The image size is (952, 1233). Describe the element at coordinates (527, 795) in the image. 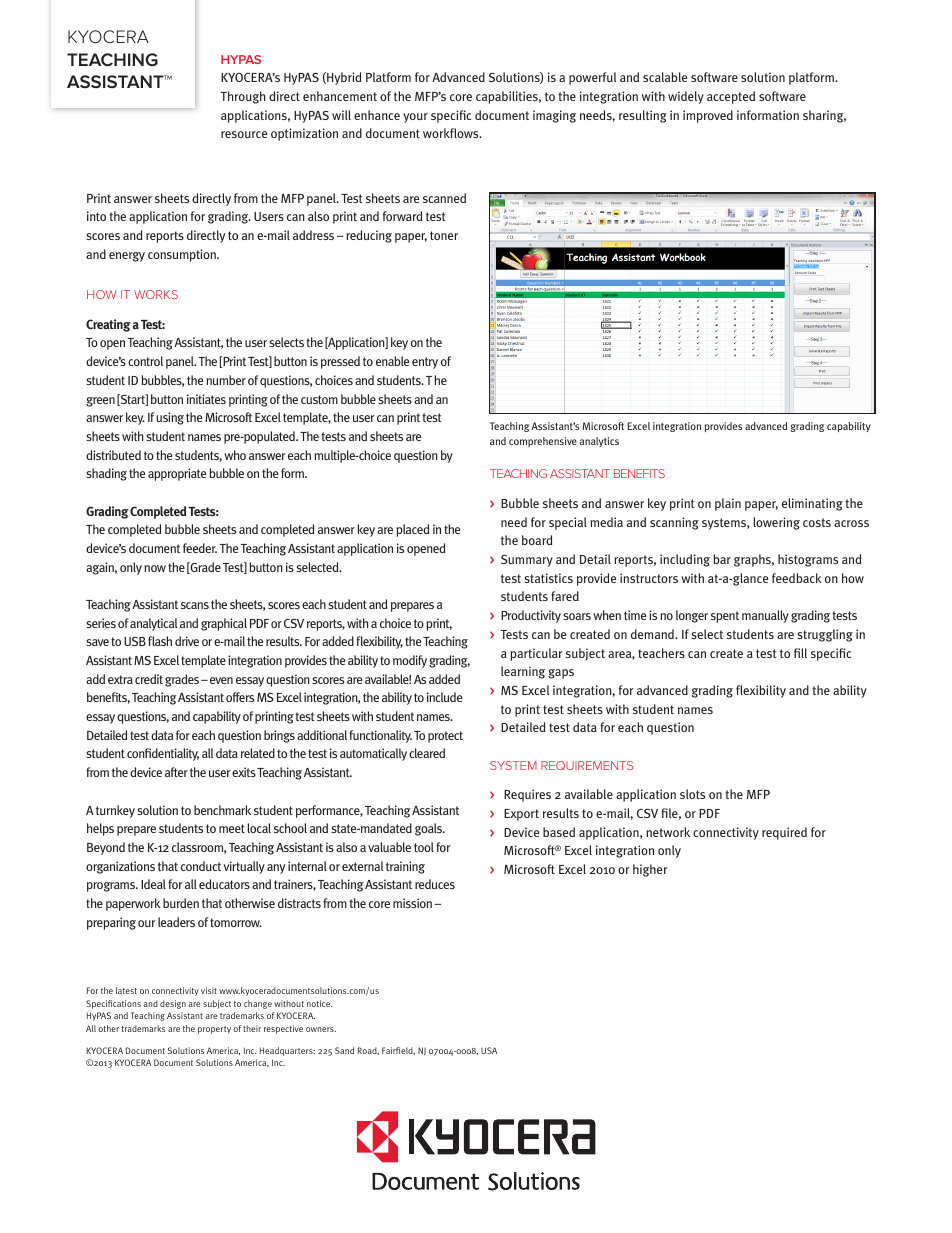

I see `Requires` at that location.
